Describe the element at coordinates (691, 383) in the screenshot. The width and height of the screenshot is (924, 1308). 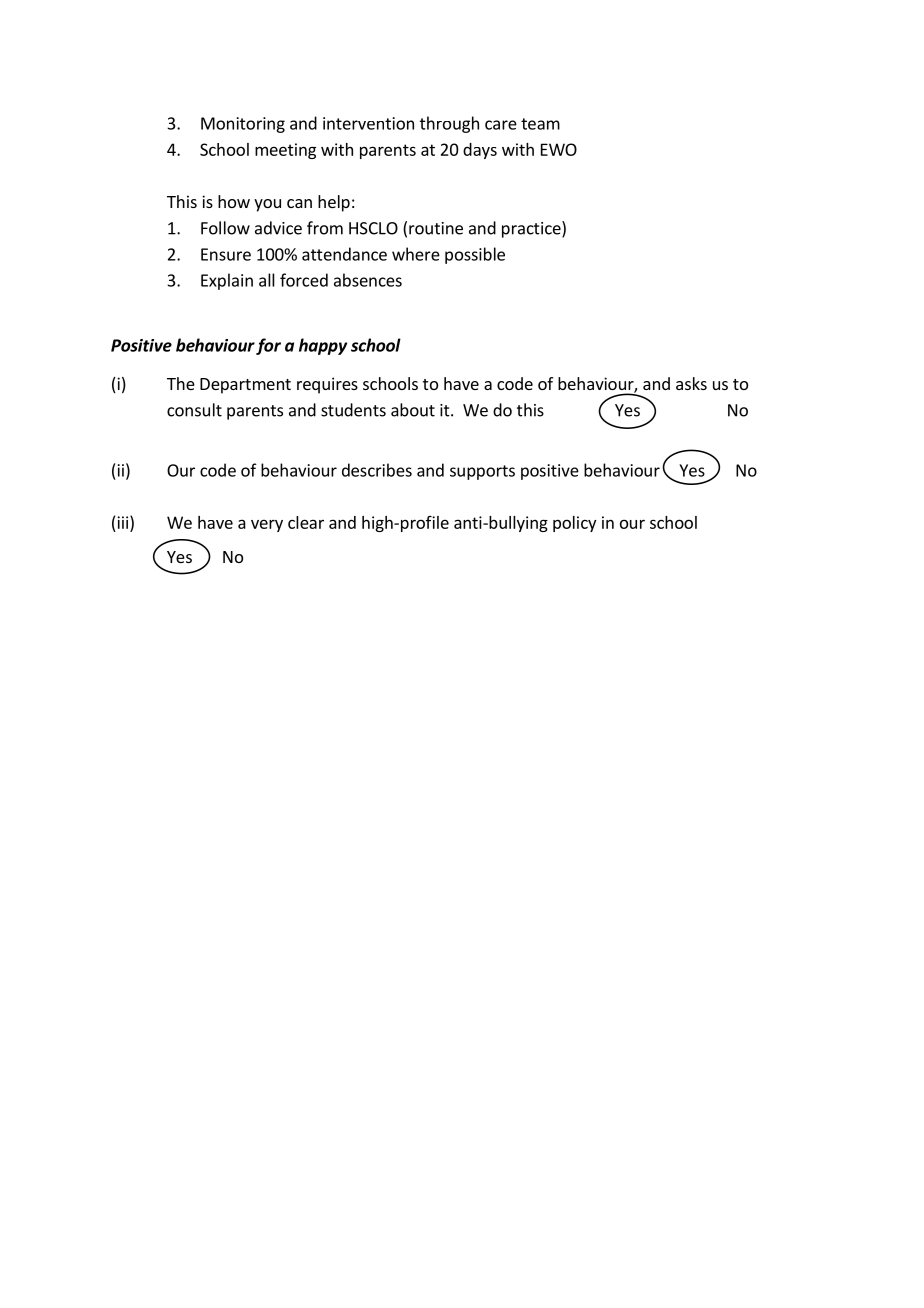
I see `asks` at that location.
